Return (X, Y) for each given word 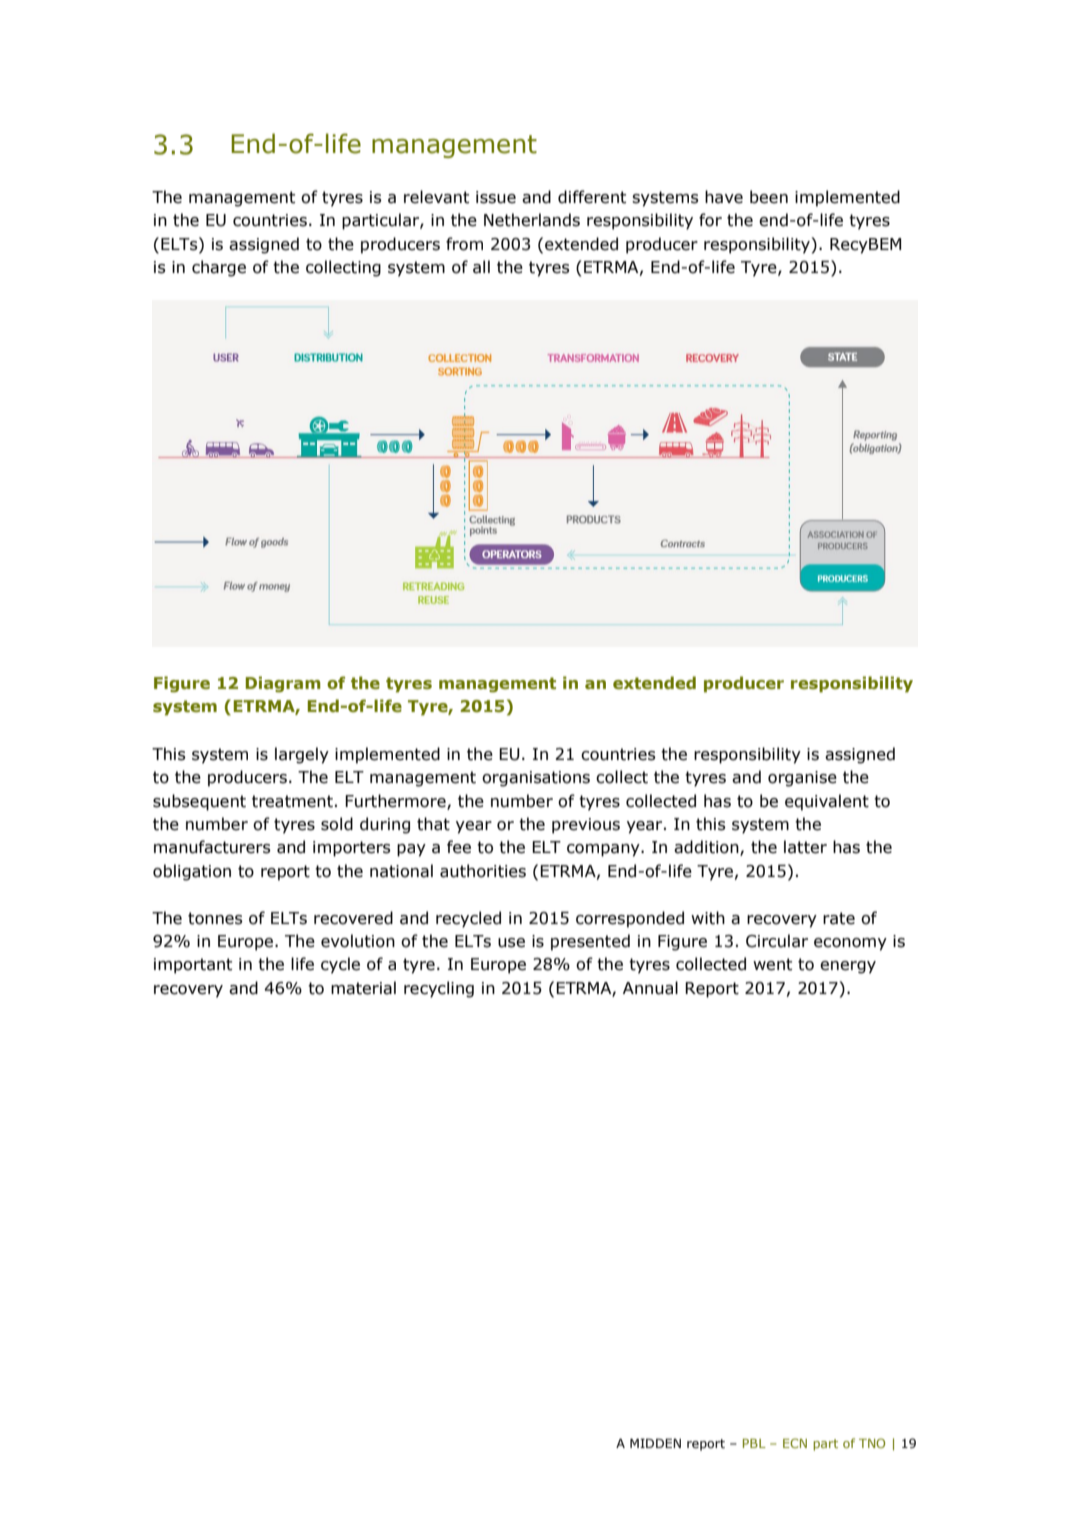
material (363, 988)
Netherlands (532, 220)
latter (805, 847)
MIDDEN (655, 1443)
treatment (292, 801)
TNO (872, 1443)
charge (219, 268)
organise (802, 779)
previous (586, 826)
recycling (439, 989)
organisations (536, 779)
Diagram (283, 684)
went (772, 964)
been (769, 197)
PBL (754, 1443)
